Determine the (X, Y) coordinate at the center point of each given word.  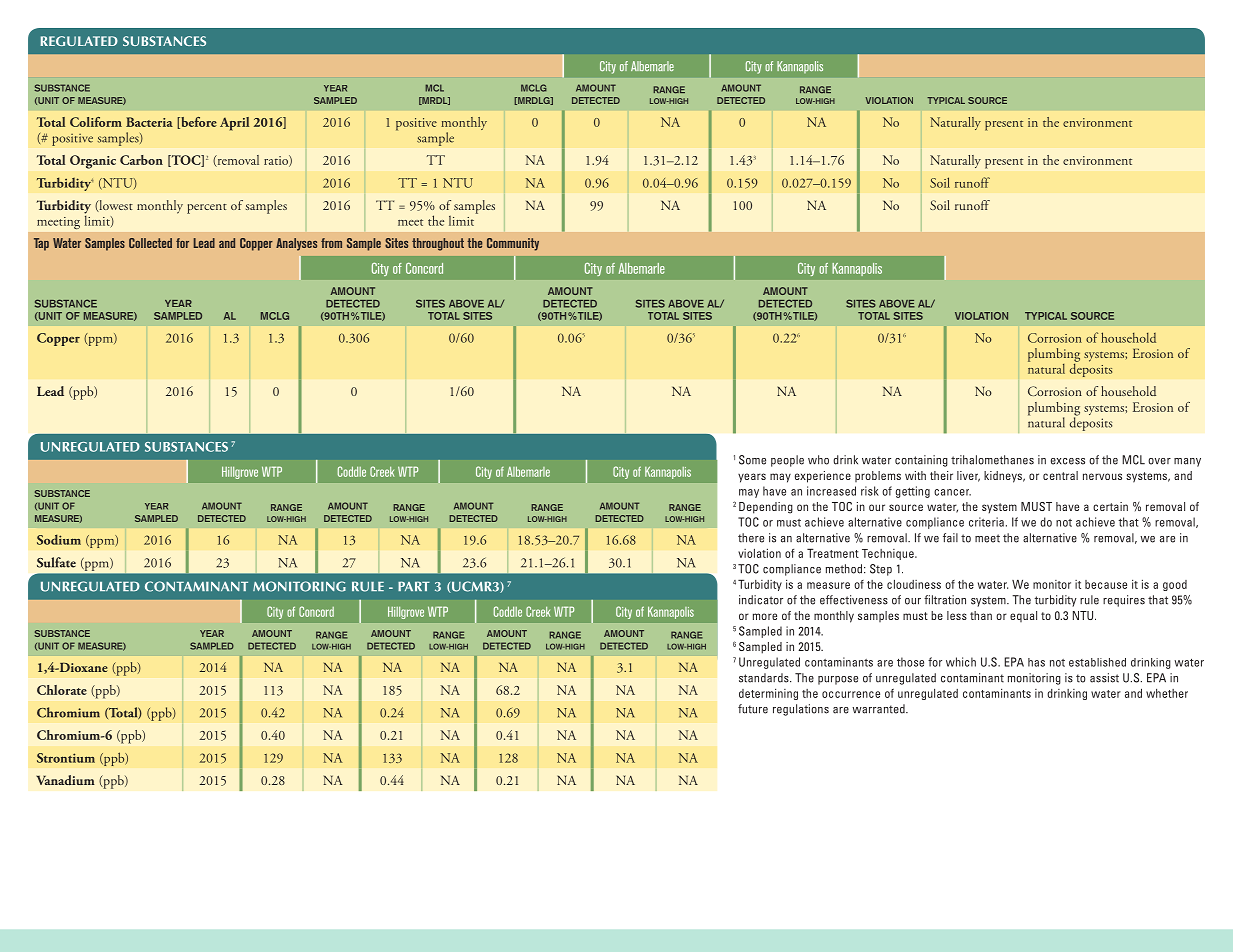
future (753, 709)
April (234, 124)
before (198, 123)
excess (1068, 461)
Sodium (59, 539)
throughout (438, 244)
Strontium (66, 758)
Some (752, 460)
